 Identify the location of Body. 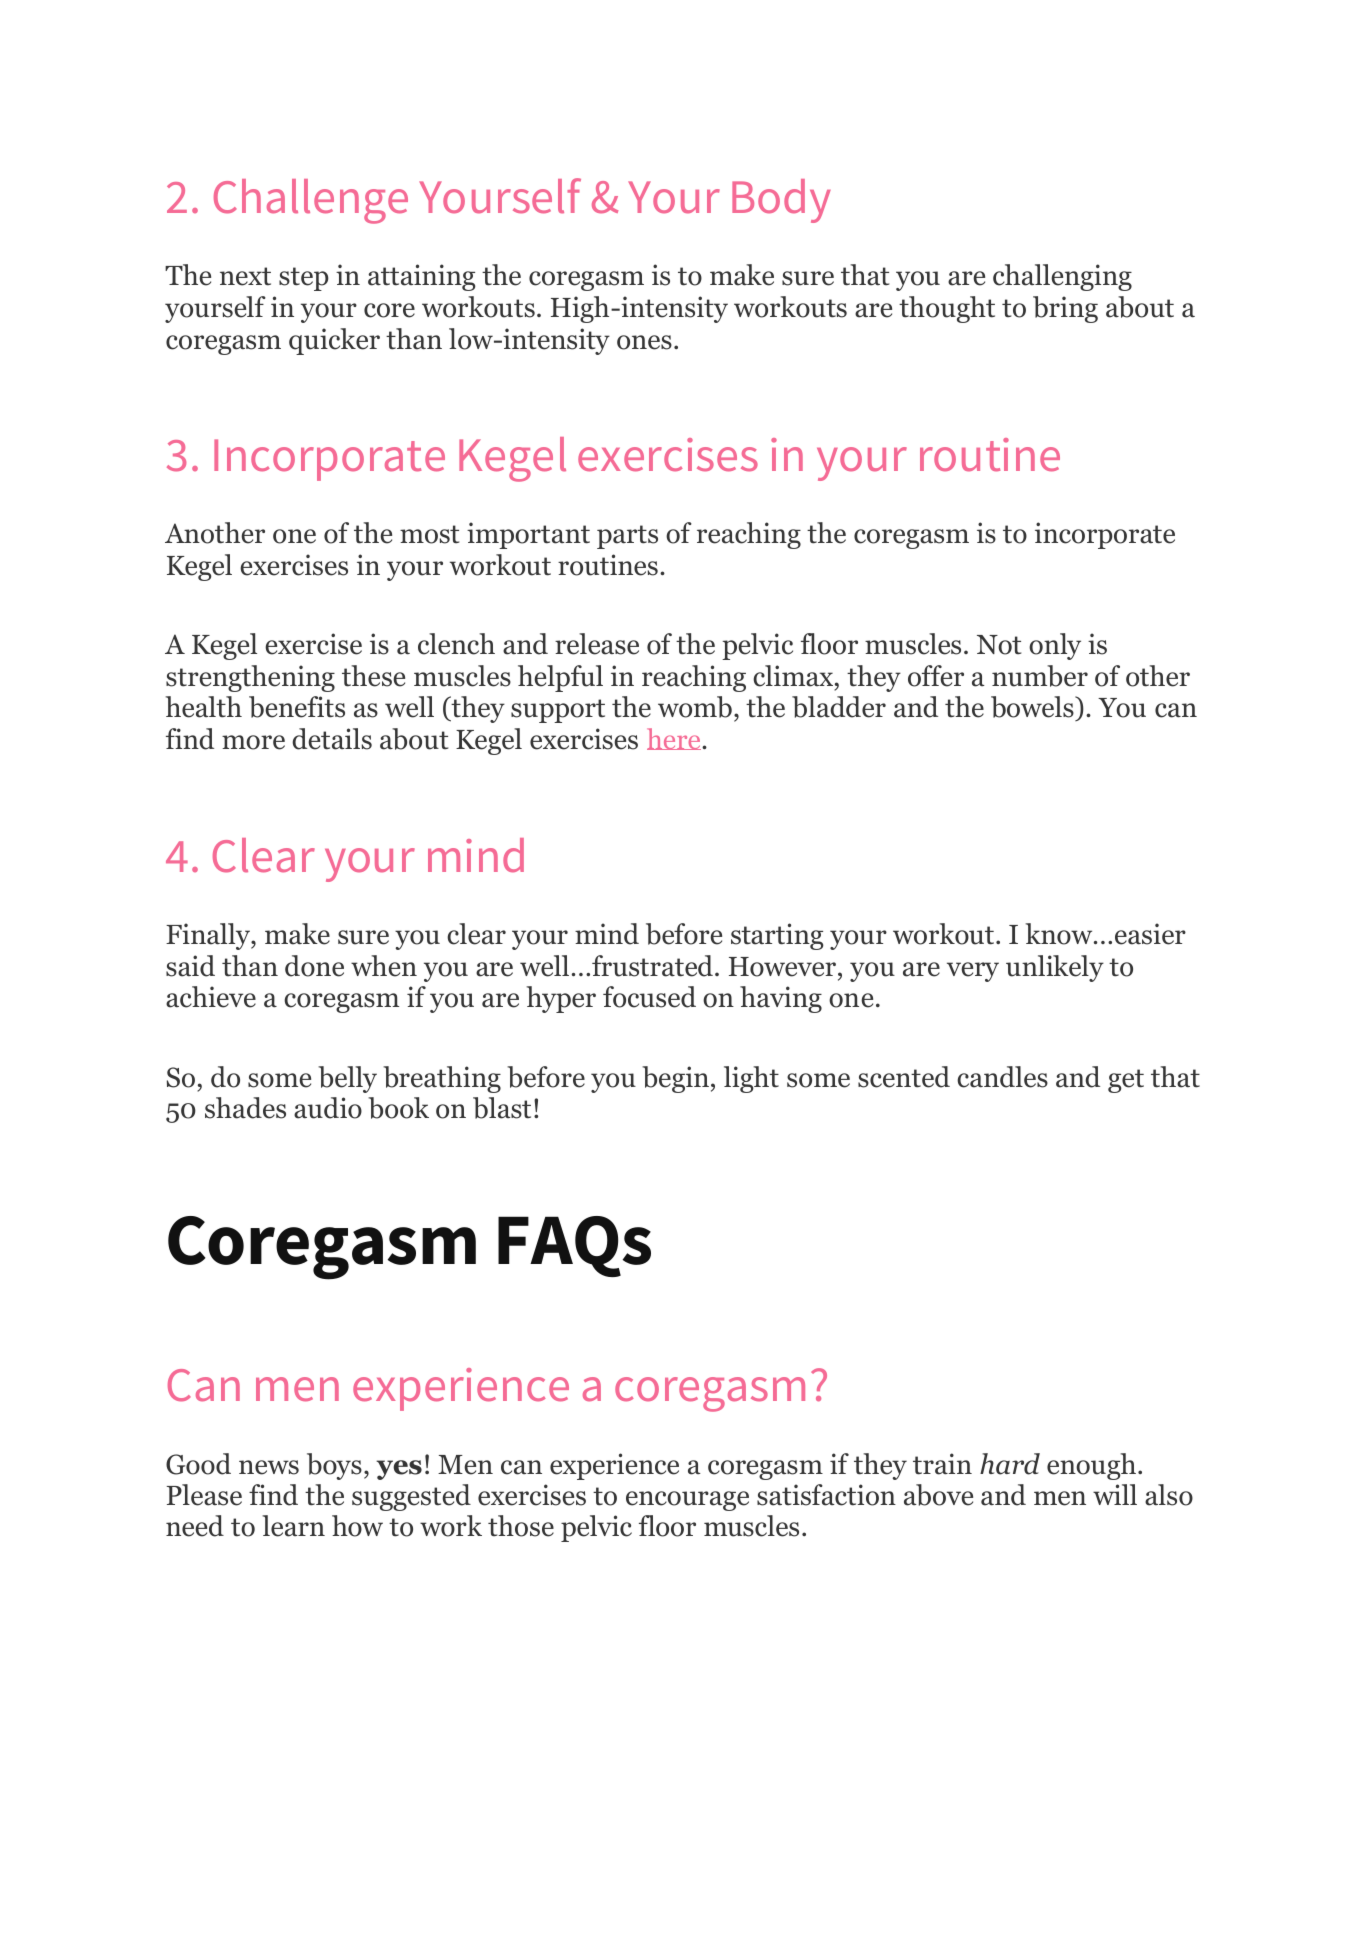
(781, 201).
